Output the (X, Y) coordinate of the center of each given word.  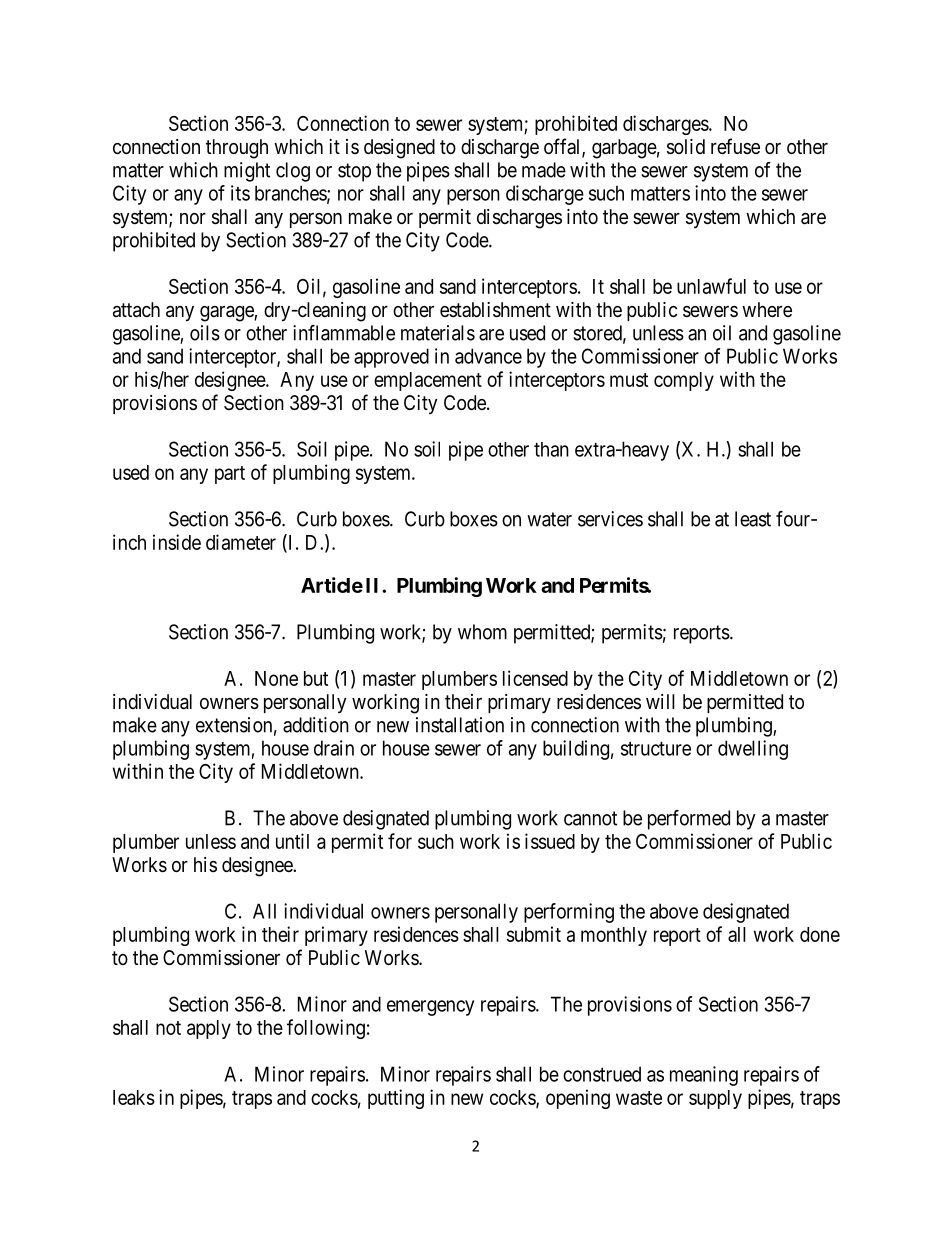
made (544, 170)
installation (460, 725)
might (247, 172)
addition (316, 725)
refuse (735, 146)
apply (209, 1029)
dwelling (753, 750)
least (753, 519)
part (230, 475)
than (551, 449)
